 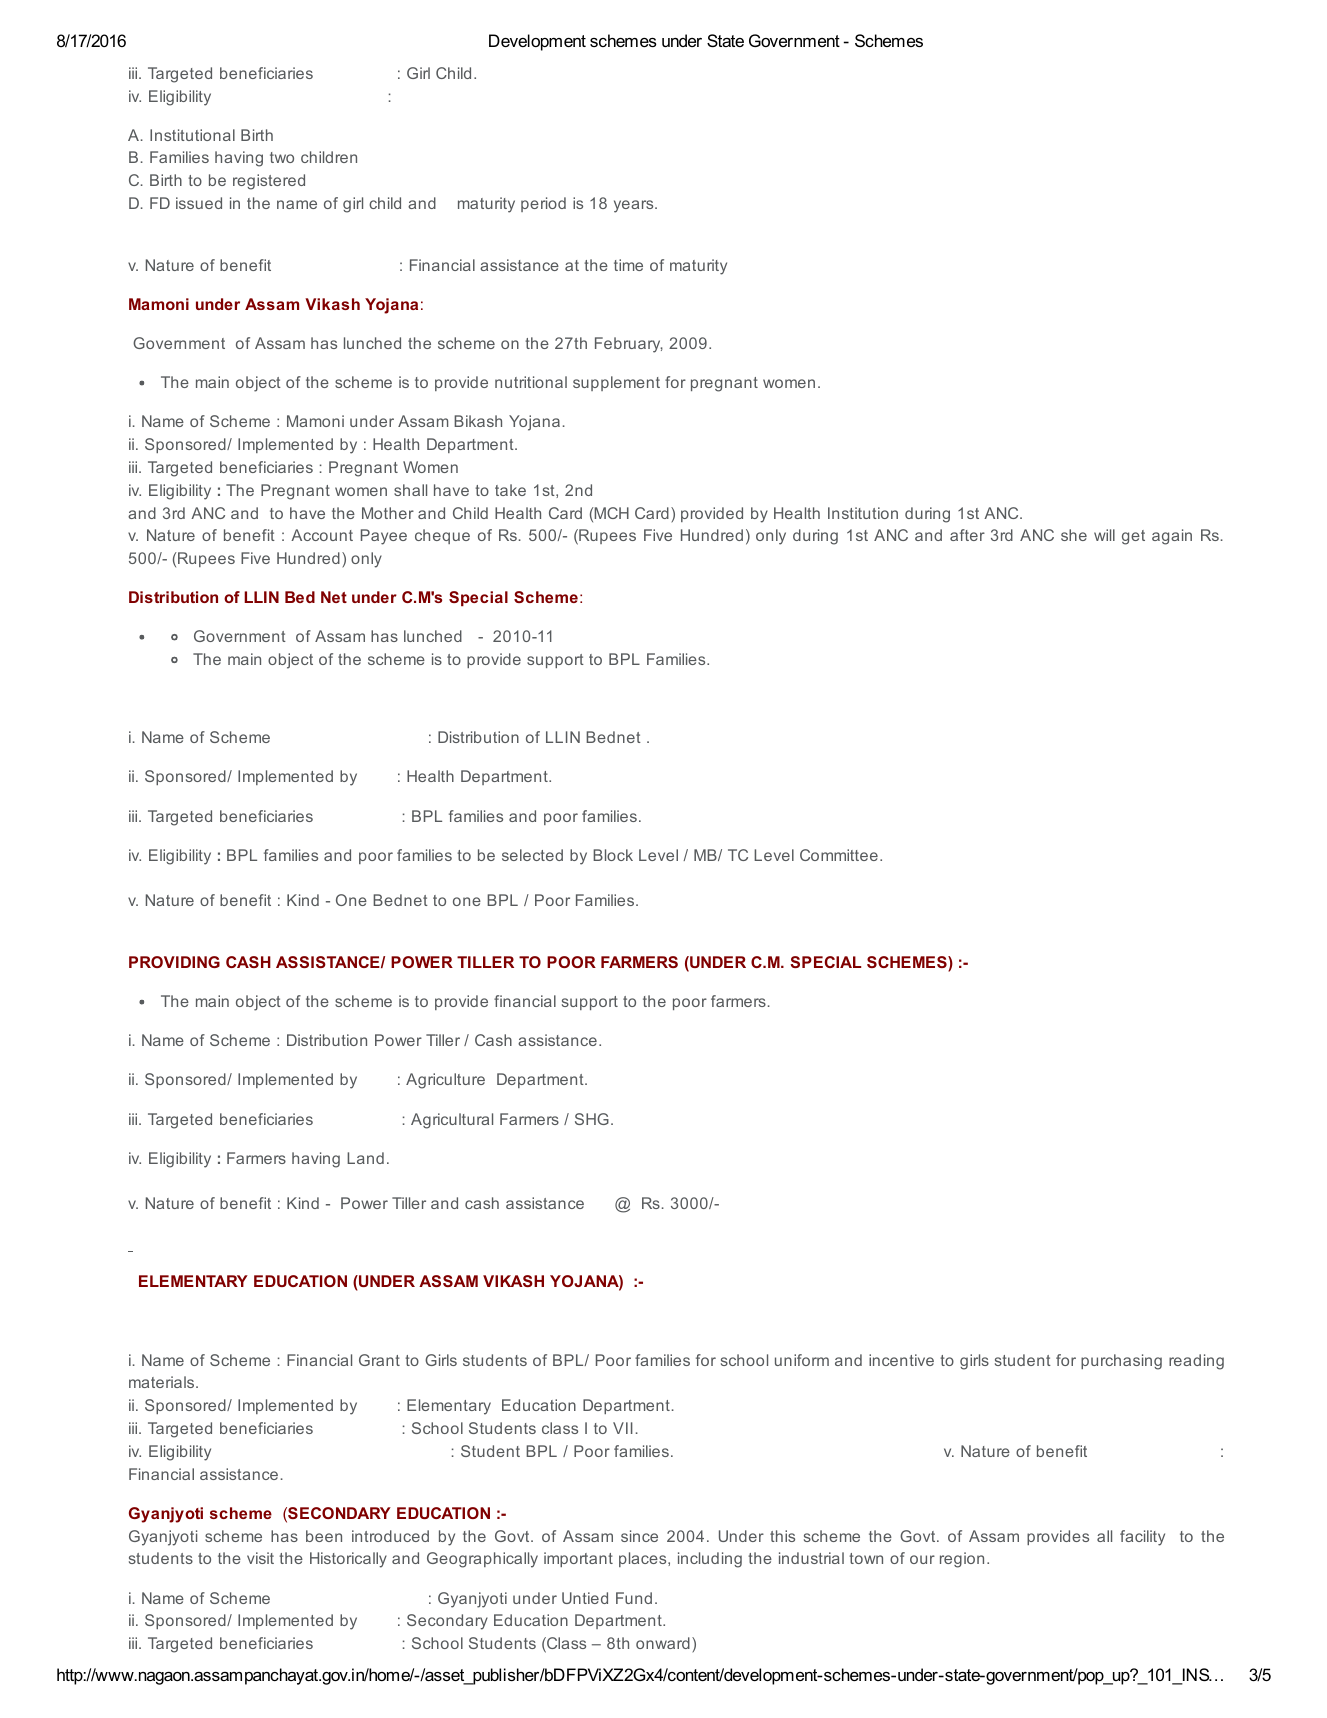 What do you see at coordinates (613, 855) in the document?
I see `Block` at bounding box center [613, 855].
